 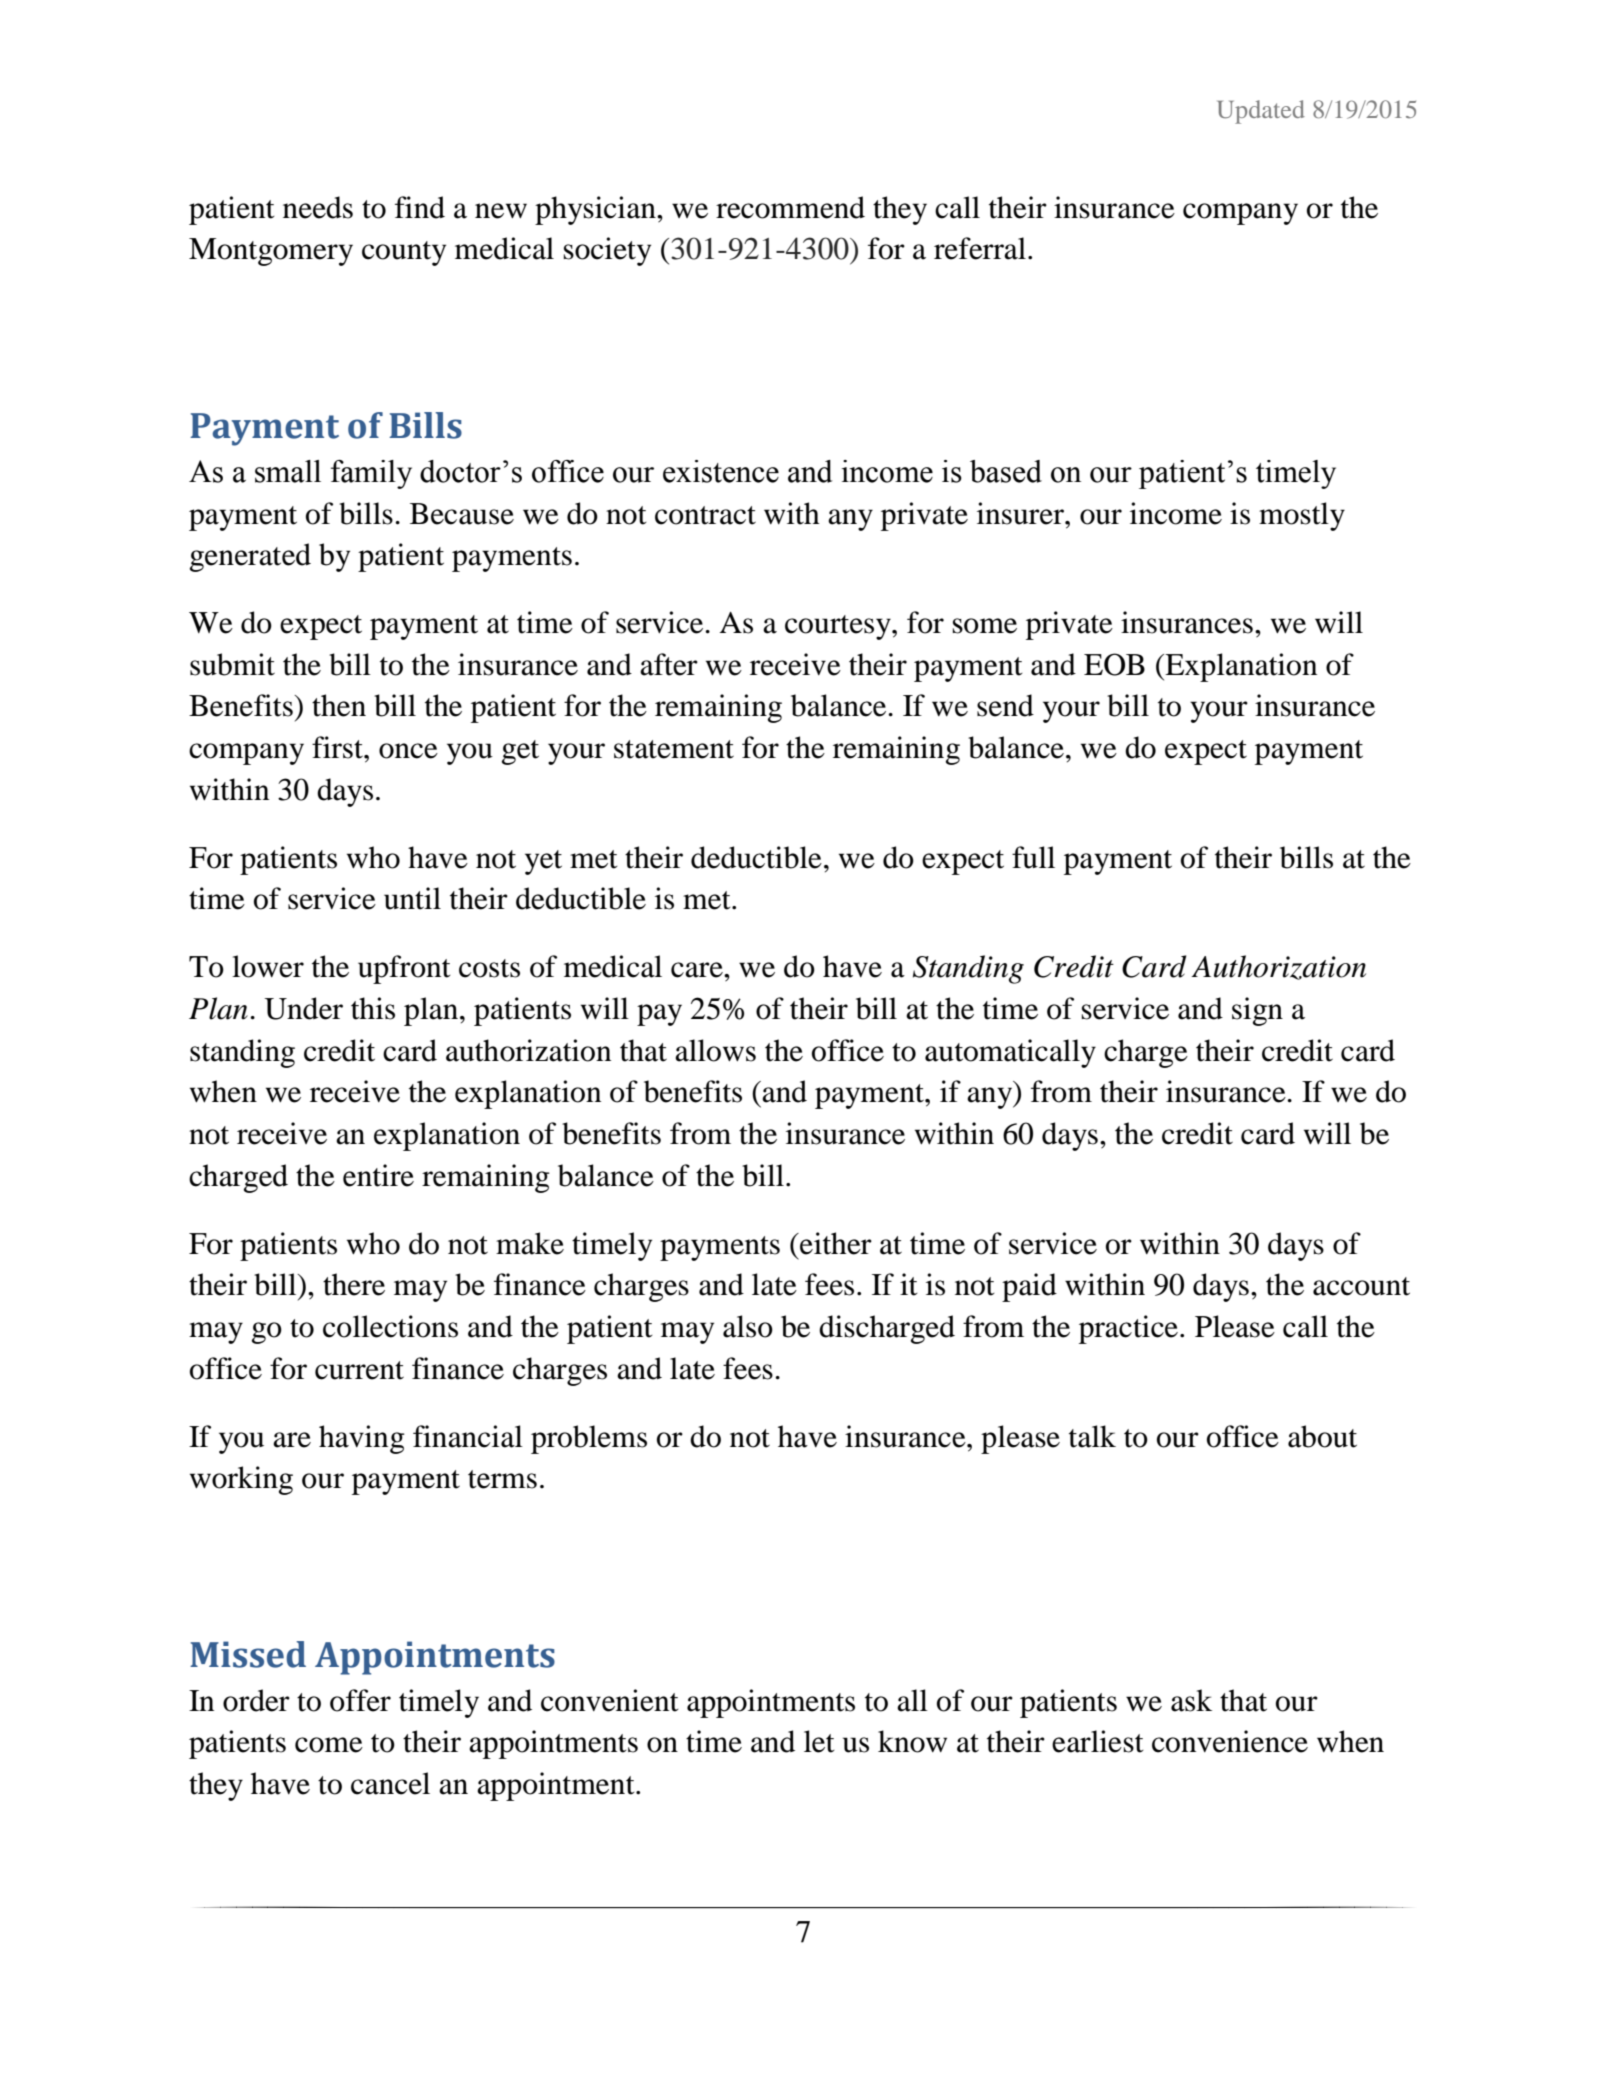 I want to click on either, so click(x=835, y=1243).
